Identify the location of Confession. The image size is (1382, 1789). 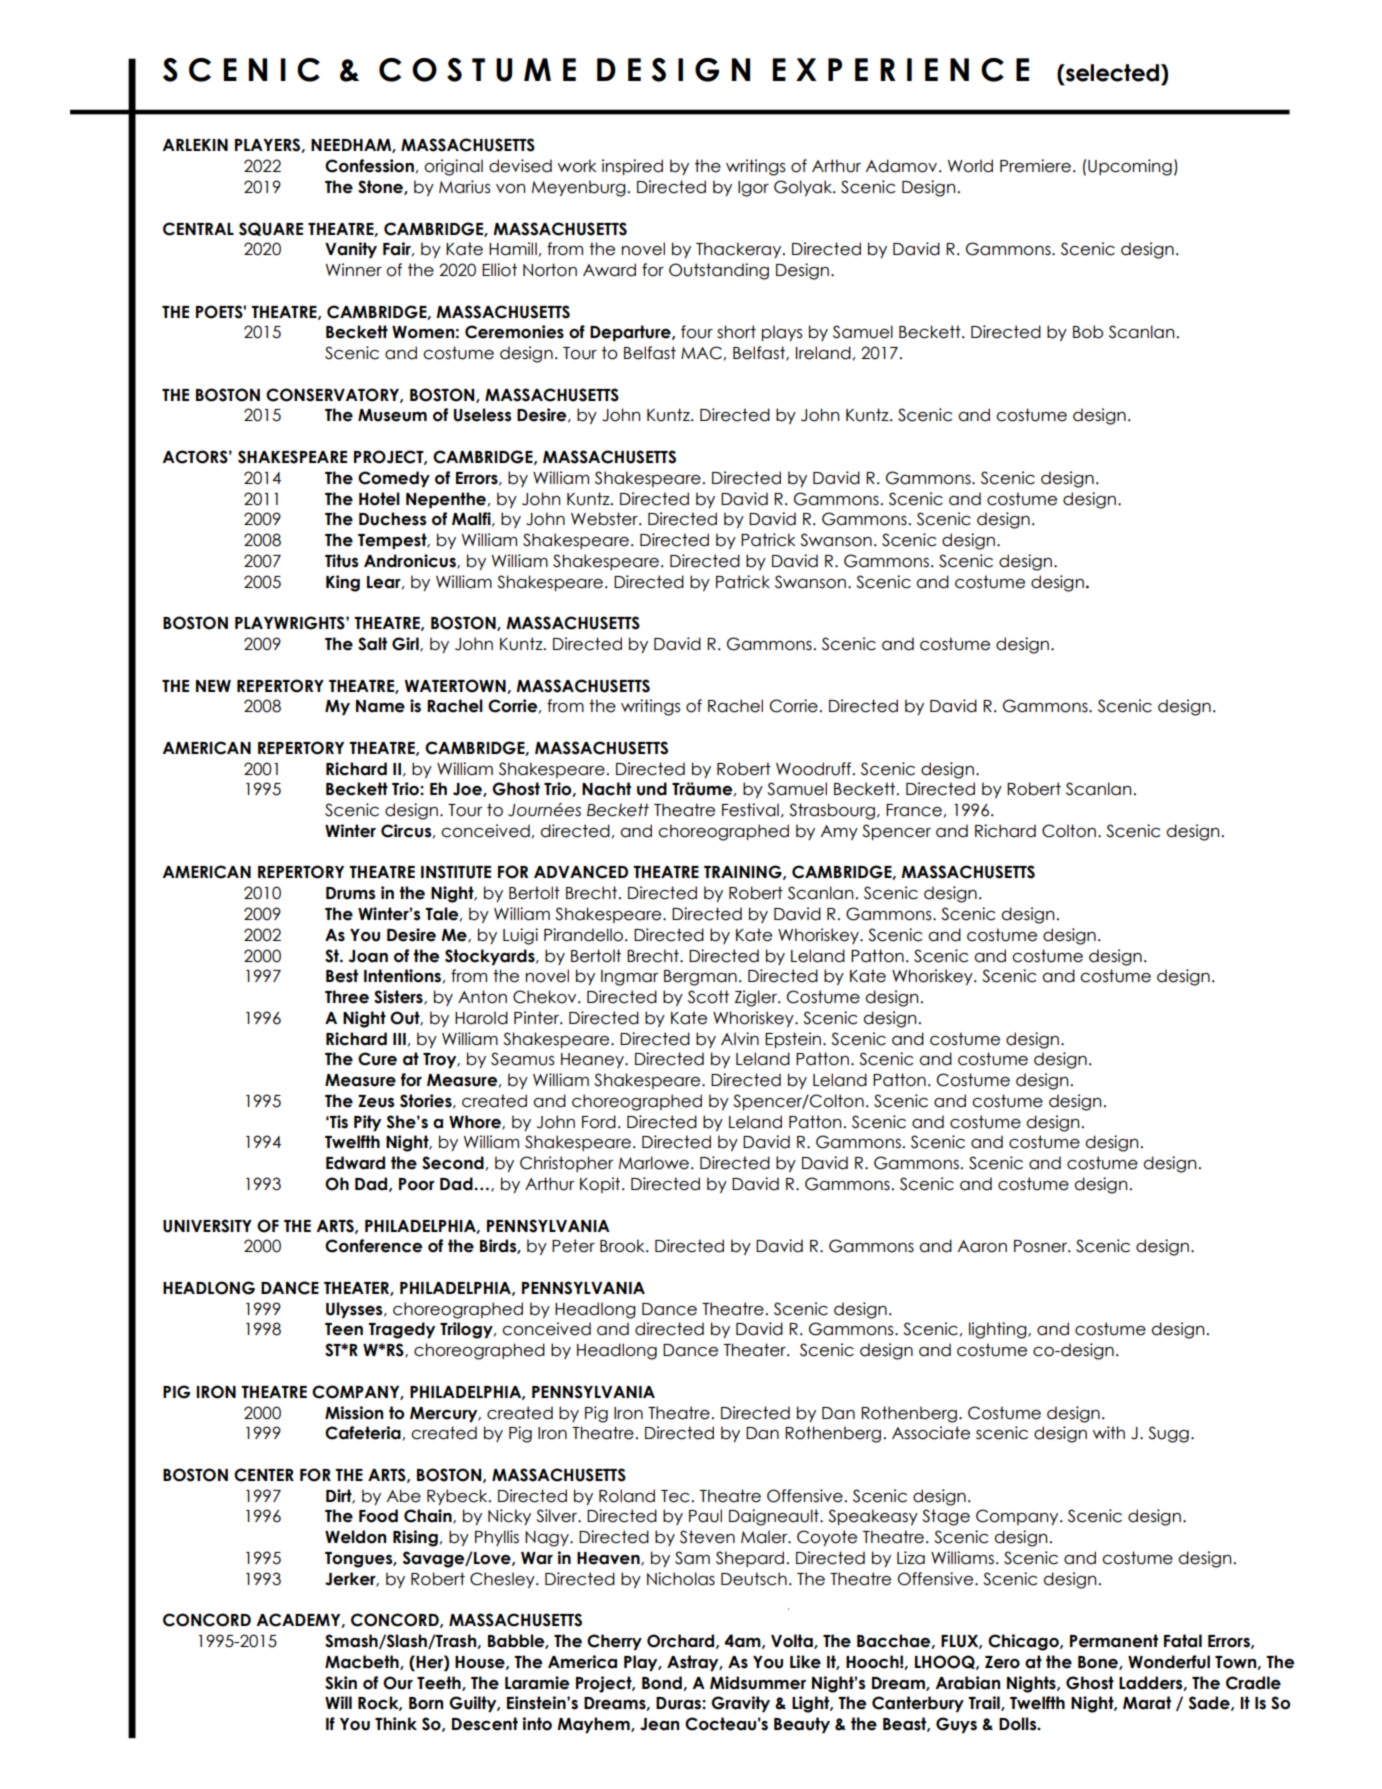
(369, 166).
